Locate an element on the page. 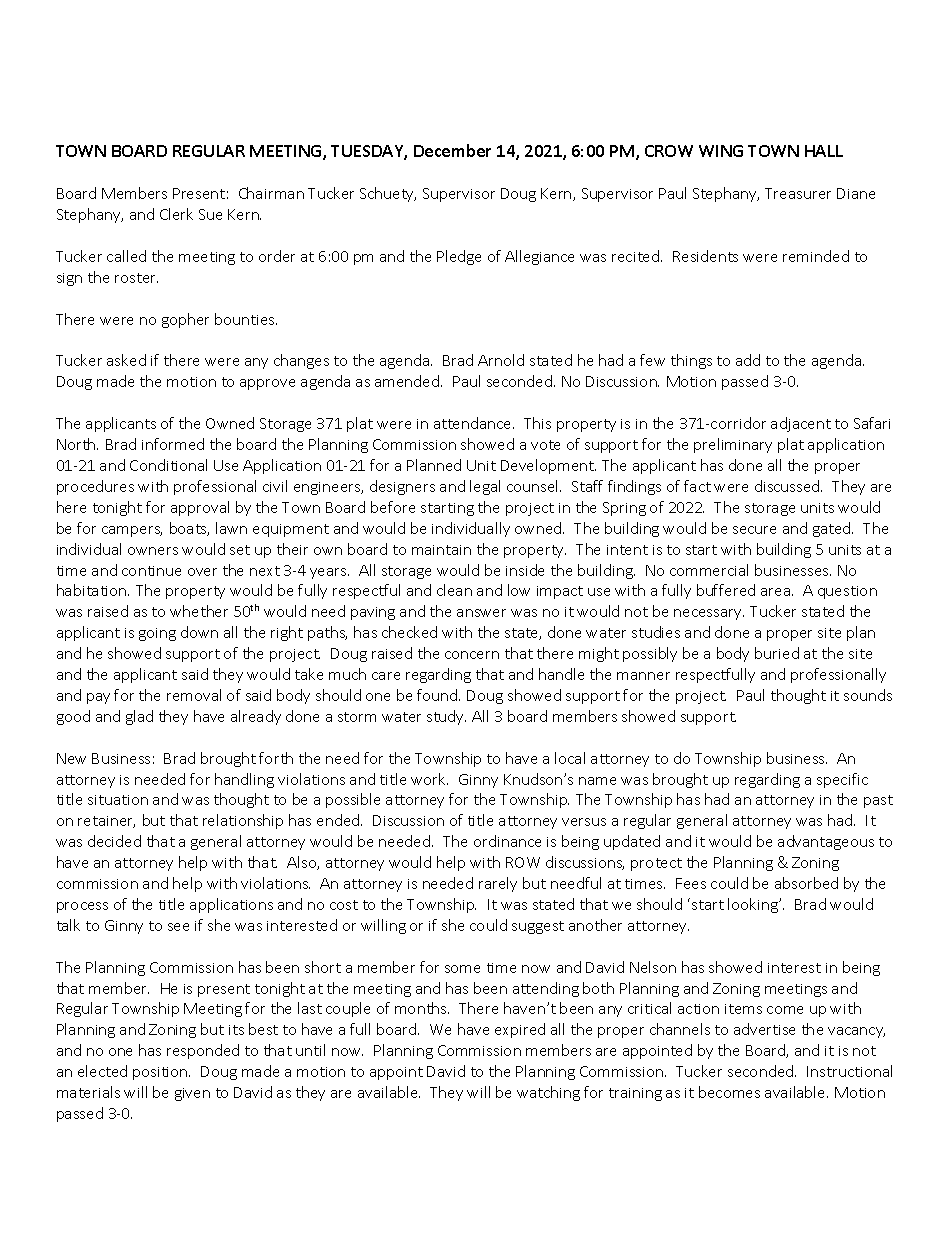  work is located at coordinates (429, 779).
